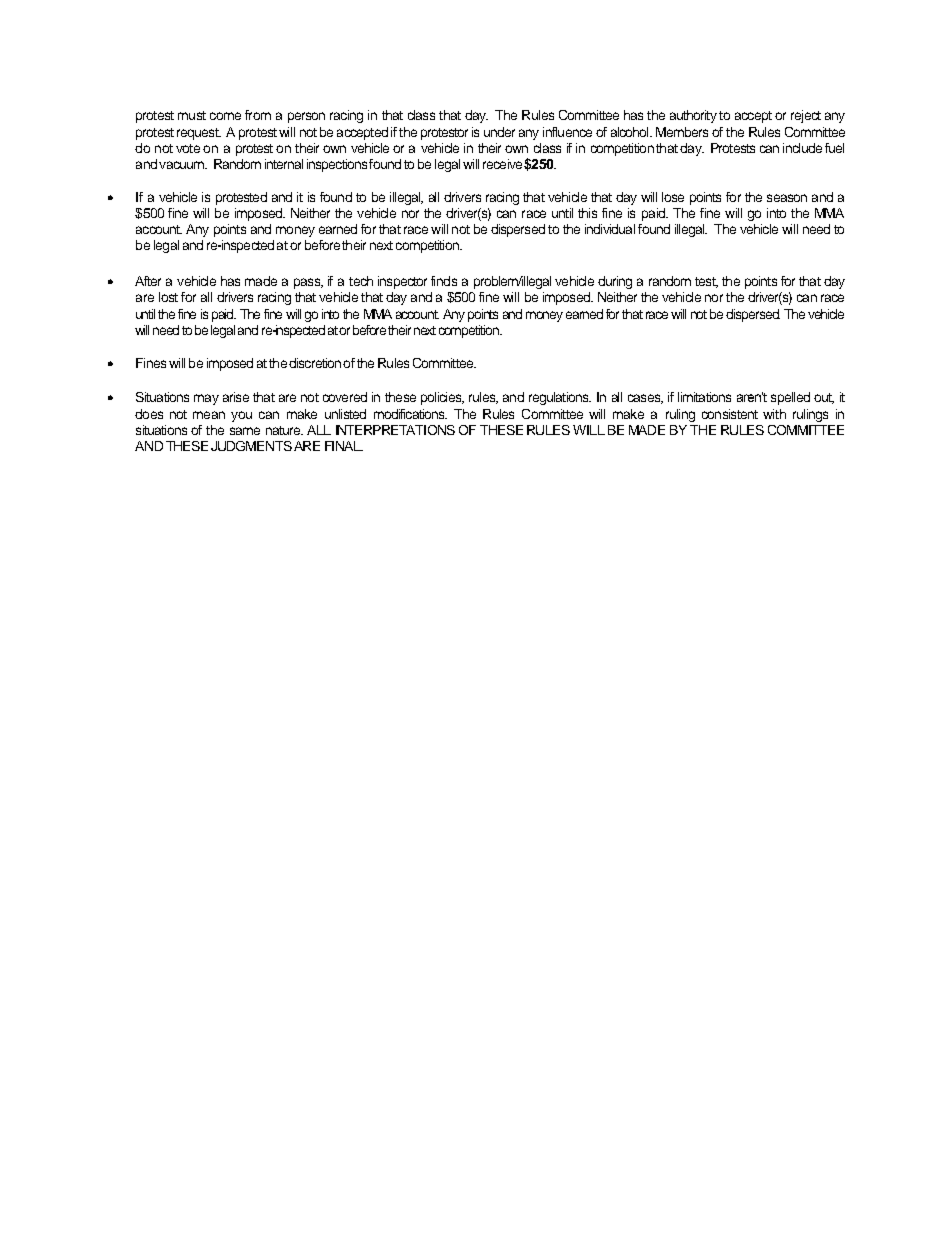  Describe the element at coordinates (188, 148) in the screenshot. I see `vote` at that location.
